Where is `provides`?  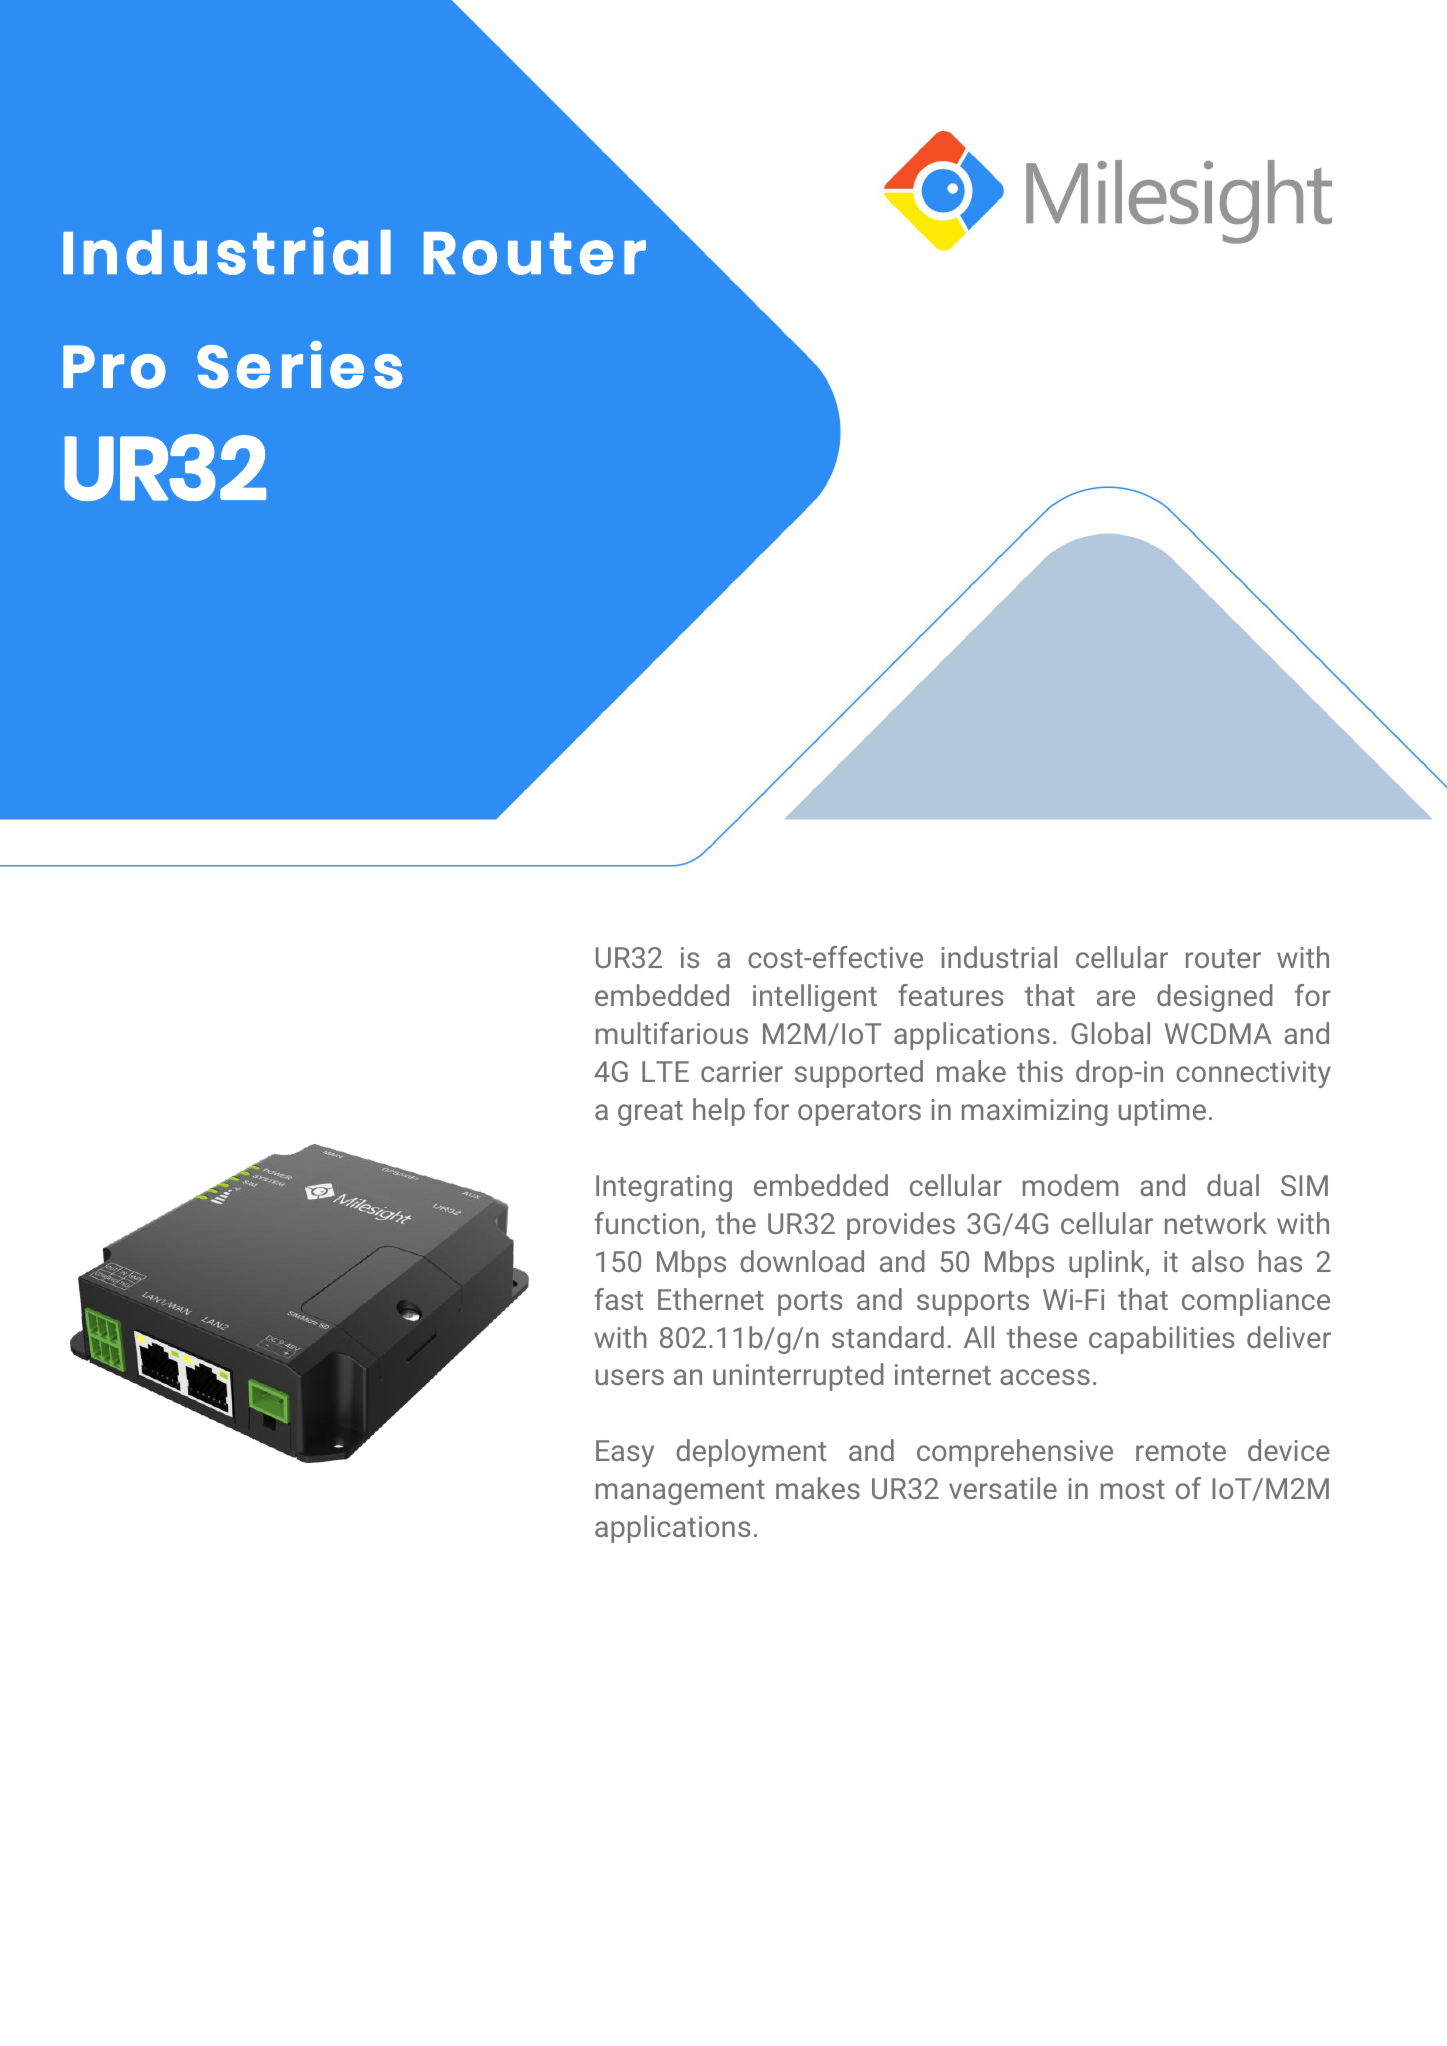 provides is located at coordinates (901, 1226).
